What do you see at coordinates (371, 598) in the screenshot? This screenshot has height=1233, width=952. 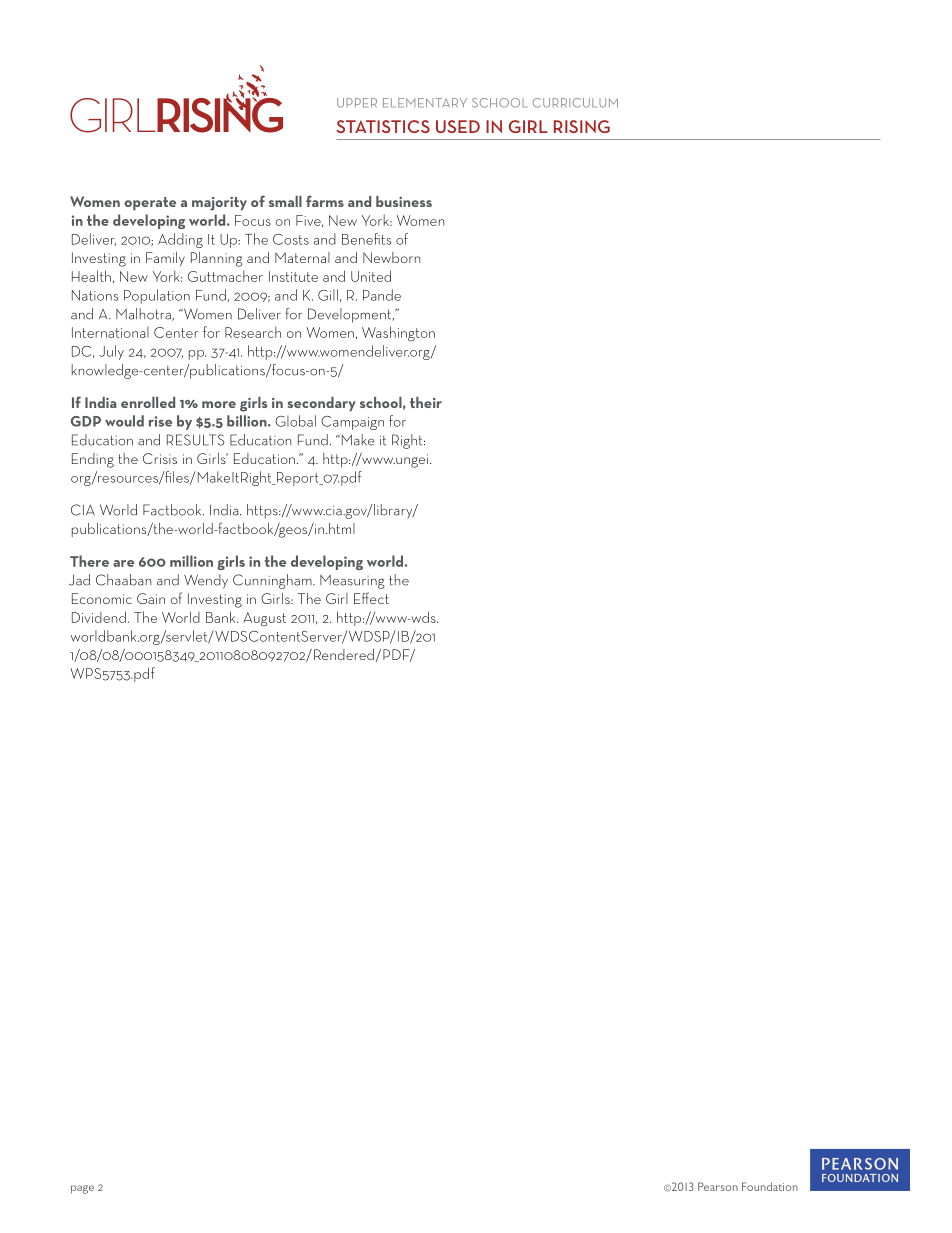 I see `Effect` at bounding box center [371, 598].
